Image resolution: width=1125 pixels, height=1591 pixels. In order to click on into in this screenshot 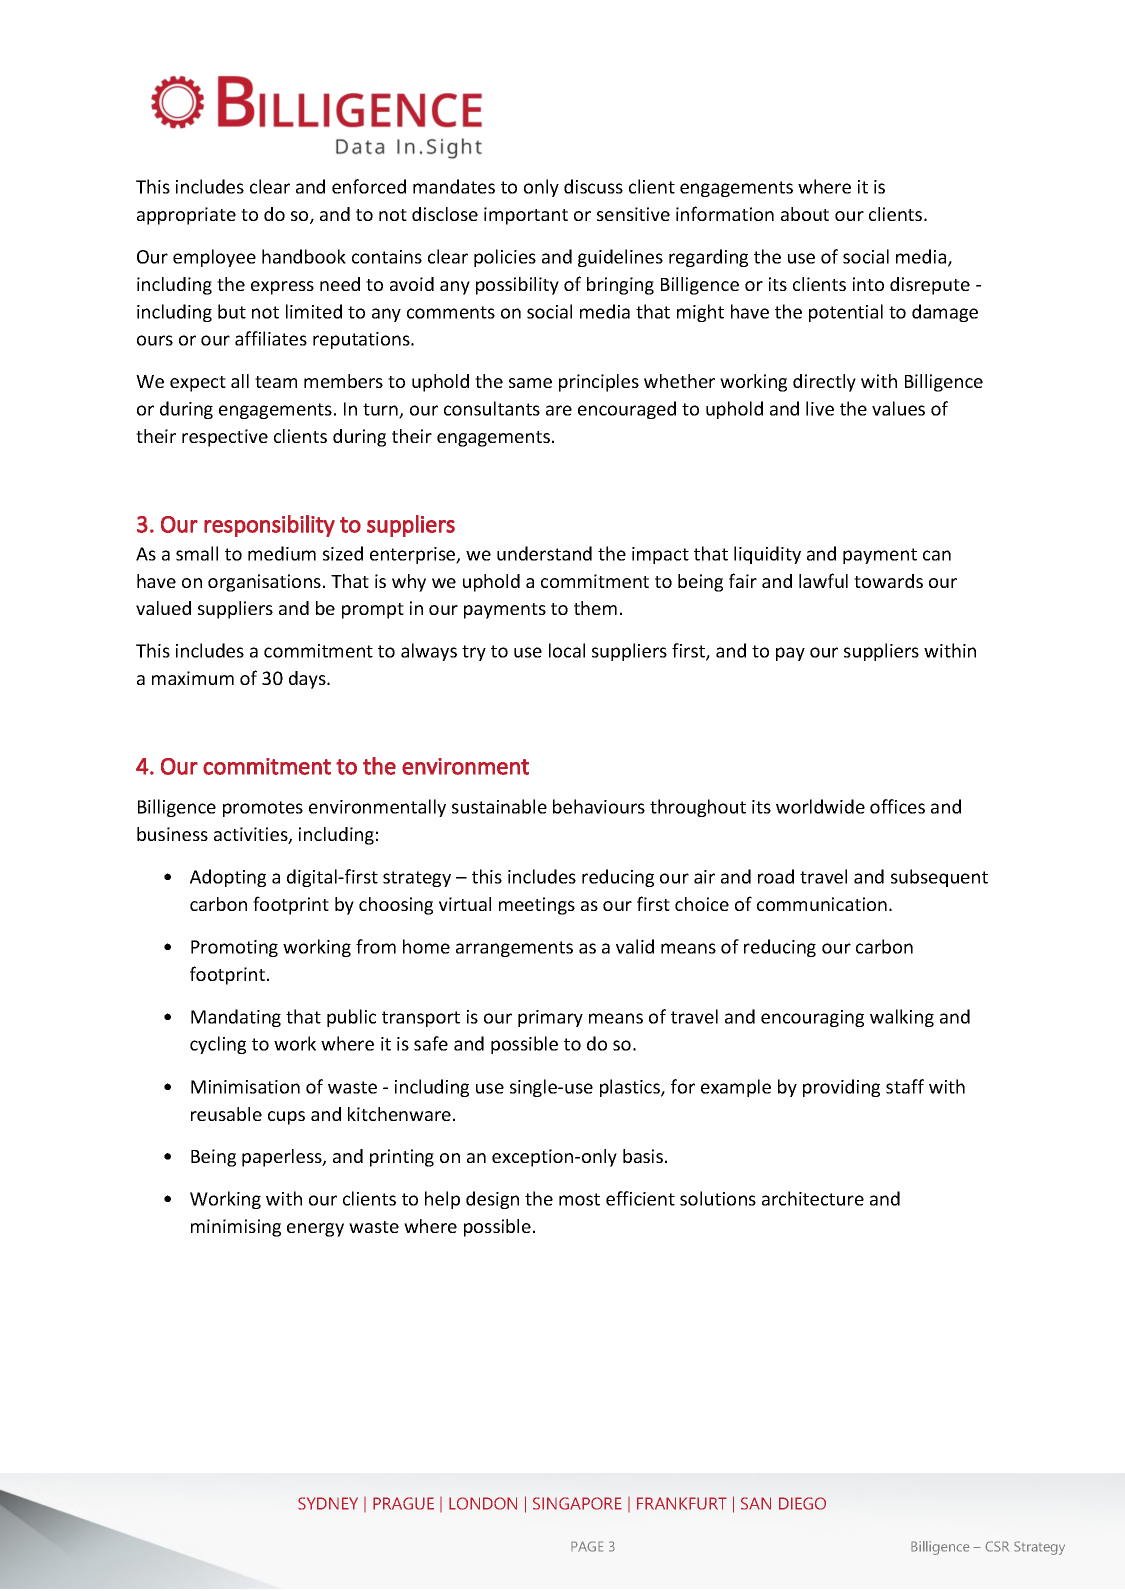, I will do `click(868, 284)`.
